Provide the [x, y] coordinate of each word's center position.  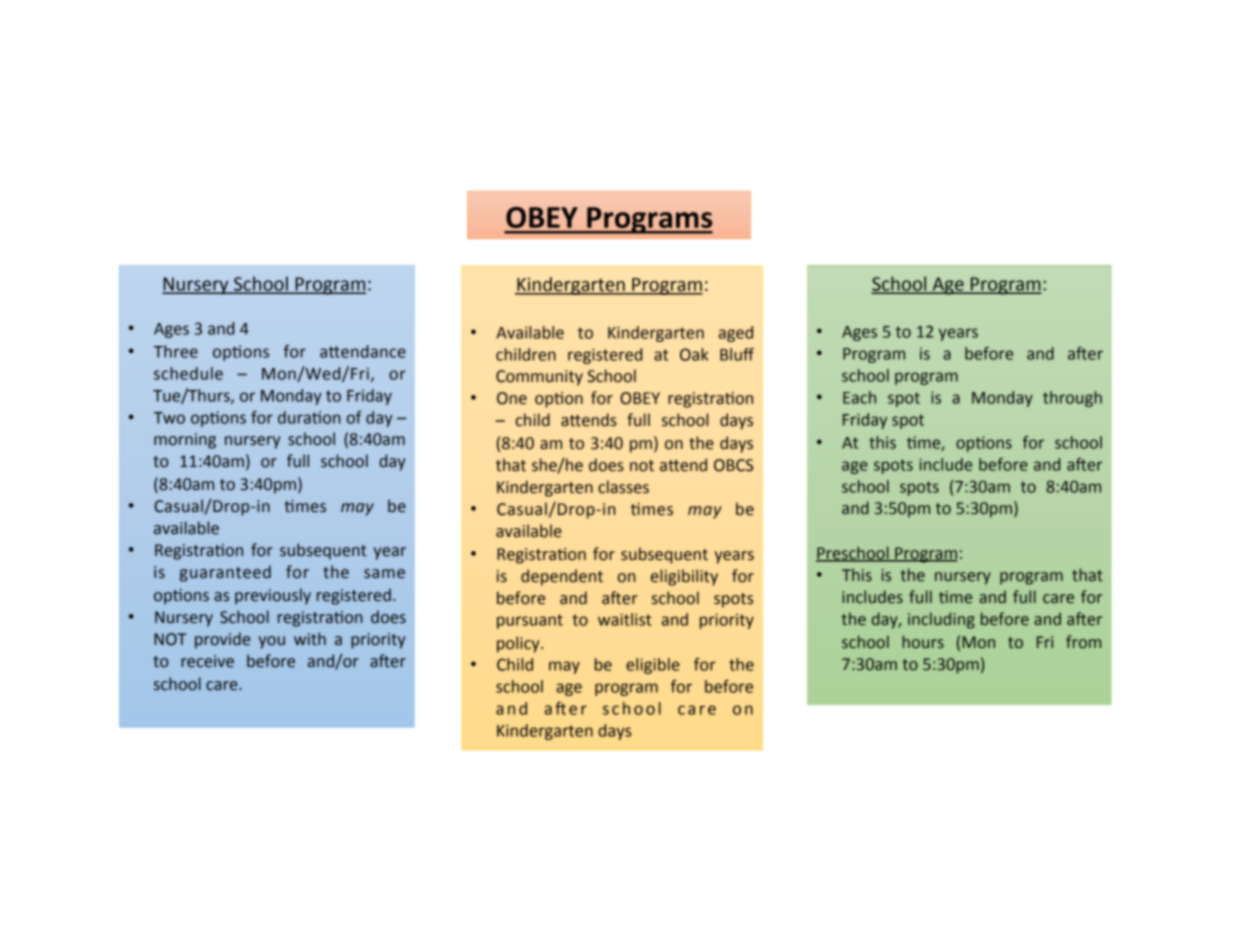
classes [623, 487]
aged [736, 334]
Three [176, 351]
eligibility [684, 577]
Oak [694, 354]
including [941, 620]
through [1072, 399]
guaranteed [225, 573]
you [272, 642]
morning [185, 441]
